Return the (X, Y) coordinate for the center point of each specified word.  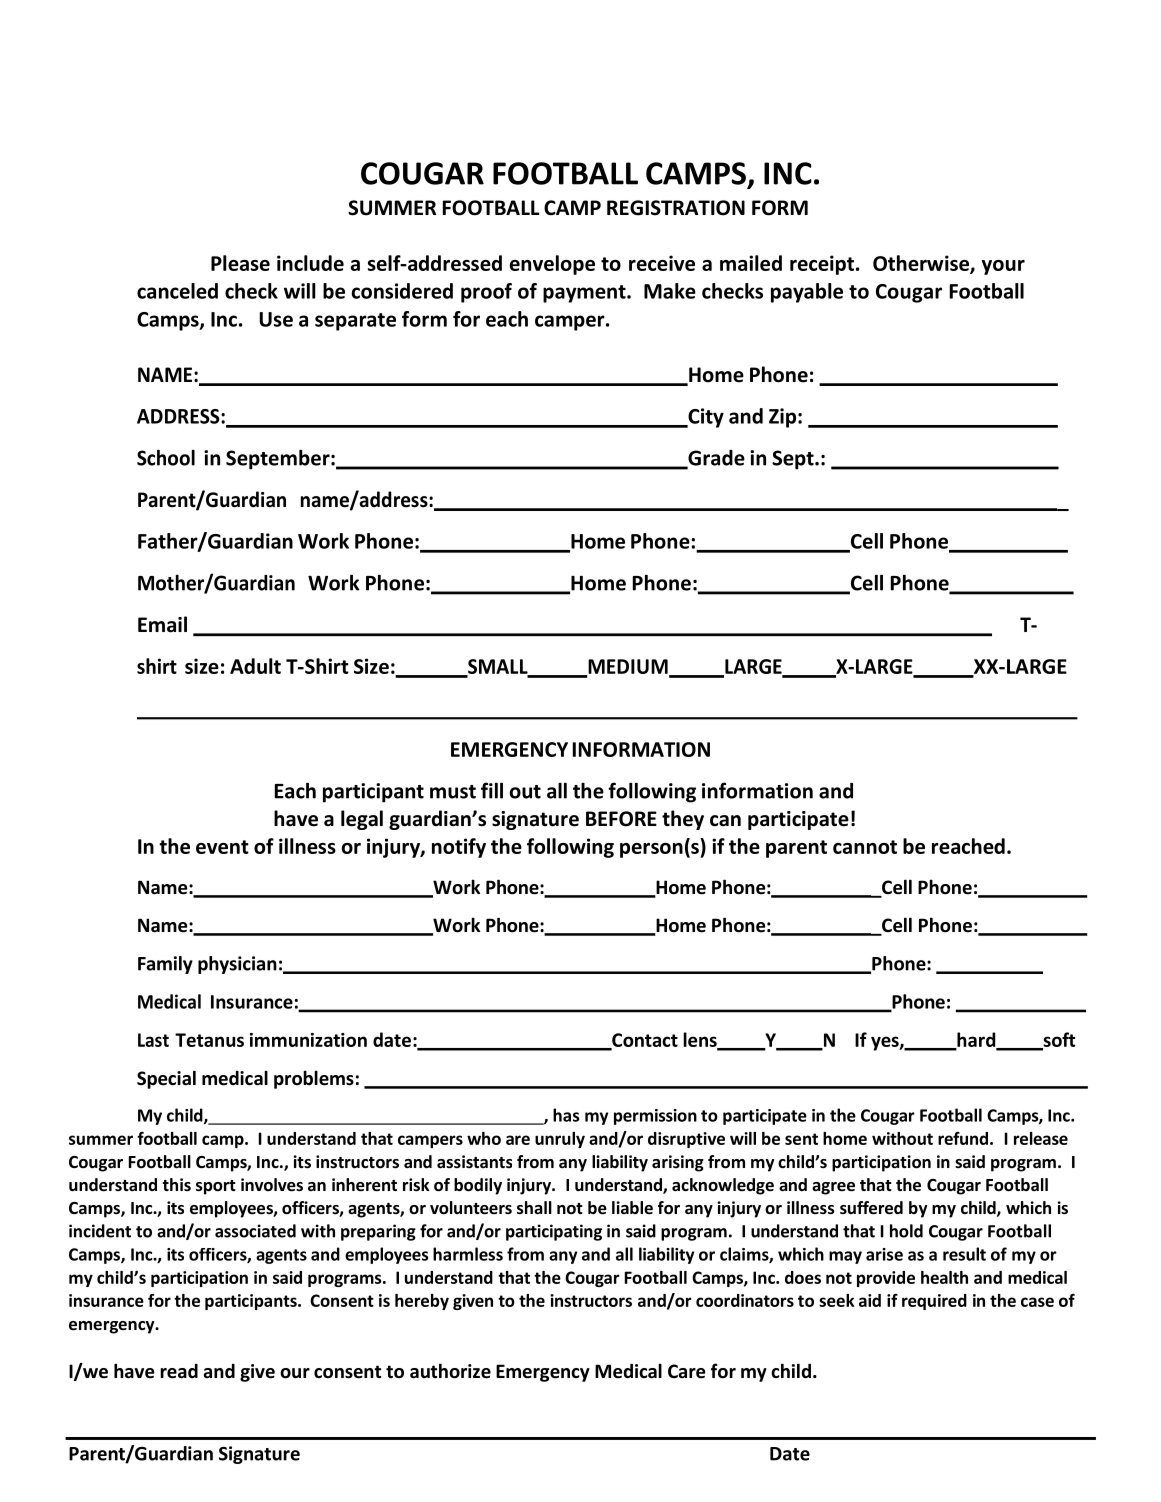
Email (162, 624)
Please (240, 263)
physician (237, 965)
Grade (715, 459)
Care (687, 1371)
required (934, 1302)
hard (976, 1040)
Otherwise (922, 264)
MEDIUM (628, 667)
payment (585, 294)
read (179, 1371)
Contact (644, 1041)
